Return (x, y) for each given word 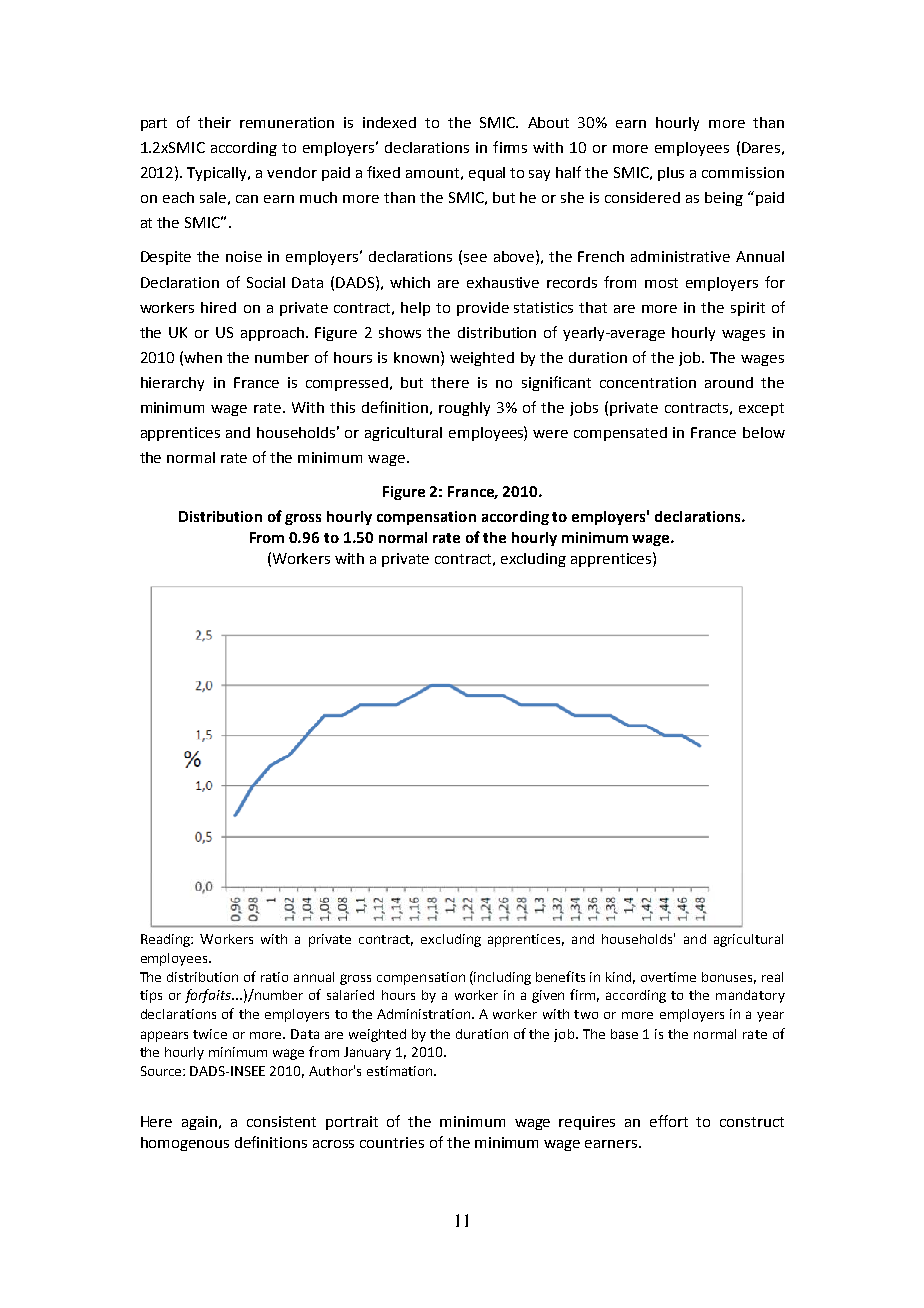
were (550, 434)
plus (671, 174)
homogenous (185, 1144)
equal (487, 174)
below (764, 432)
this (342, 407)
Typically (218, 174)
